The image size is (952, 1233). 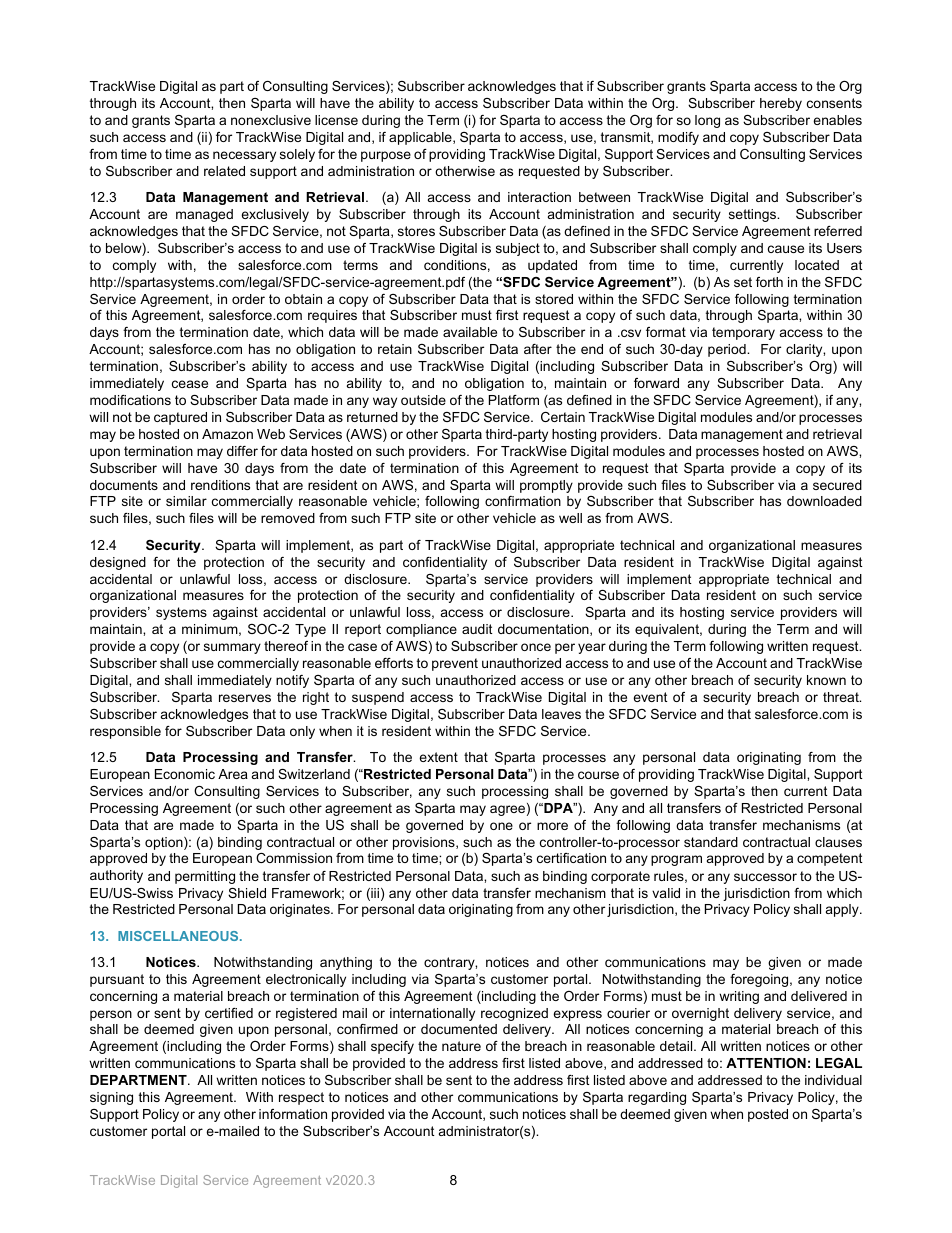 What do you see at coordinates (781, 104) in the document?
I see `hereby` at bounding box center [781, 104].
